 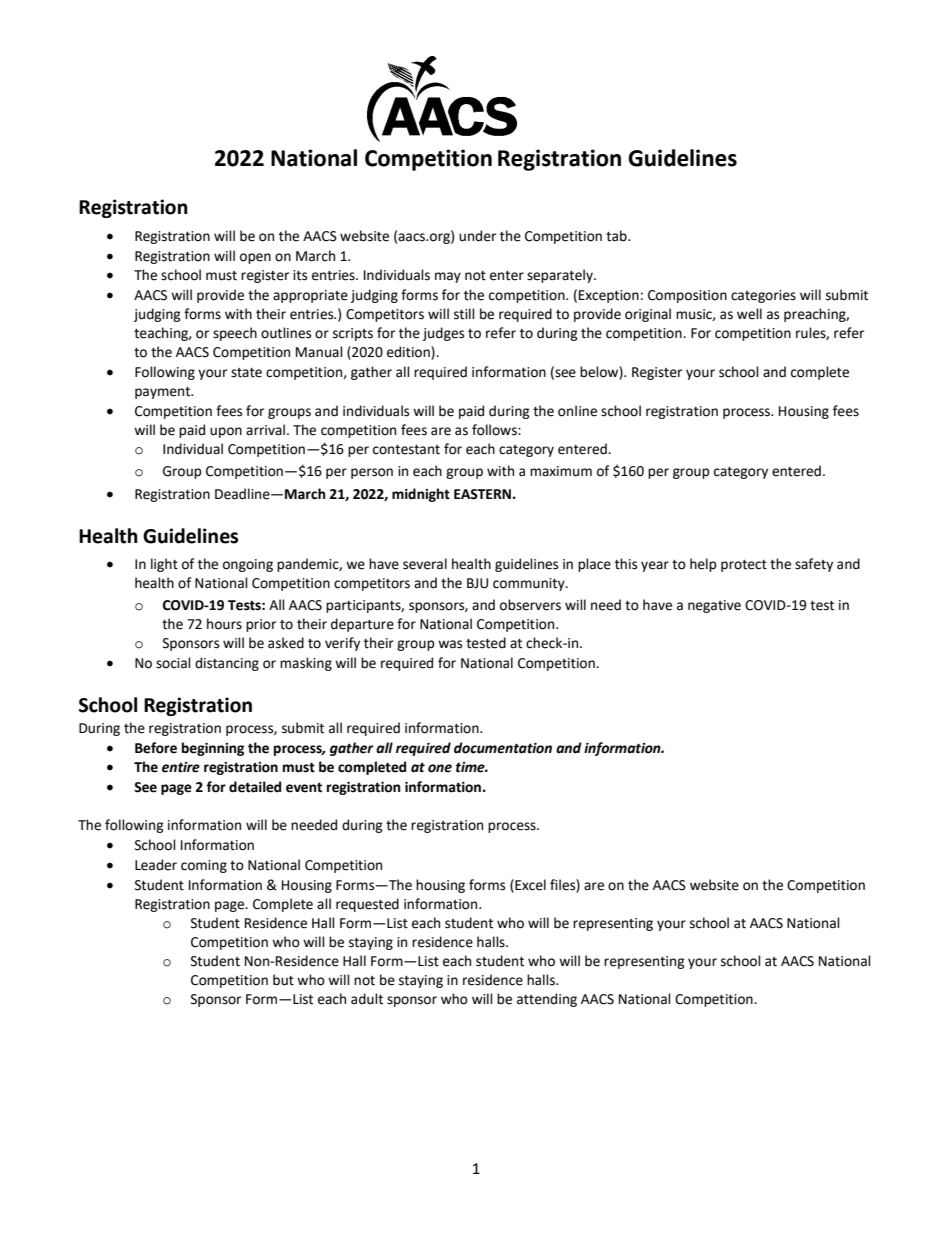 I want to click on adult, so click(x=367, y=999).
